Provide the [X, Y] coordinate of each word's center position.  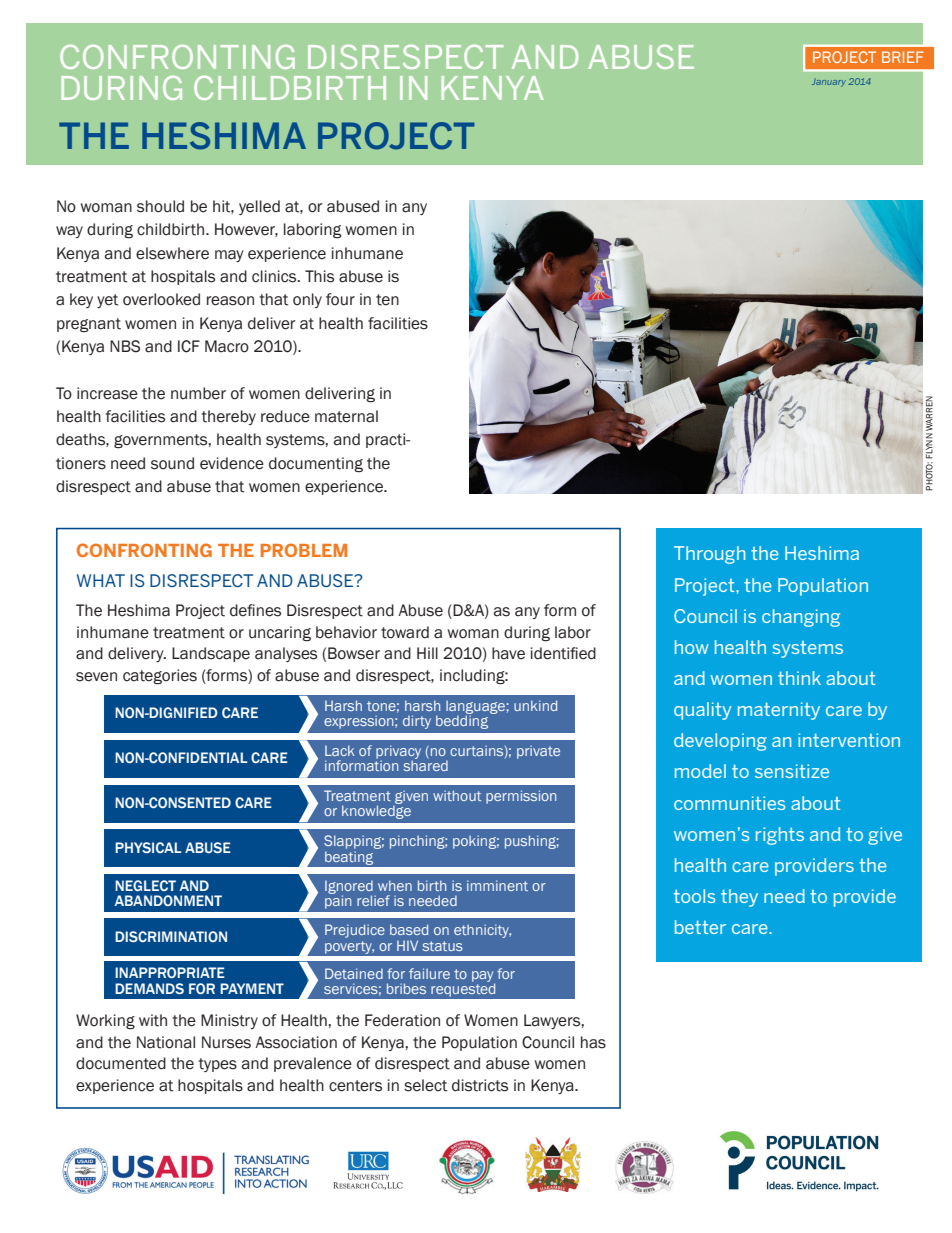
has [593, 1042]
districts [480, 1085]
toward [405, 632]
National [166, 1042]
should [160, 206]
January [829, 82]
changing [801, 618]
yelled [259, 207]
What [101, 580]
